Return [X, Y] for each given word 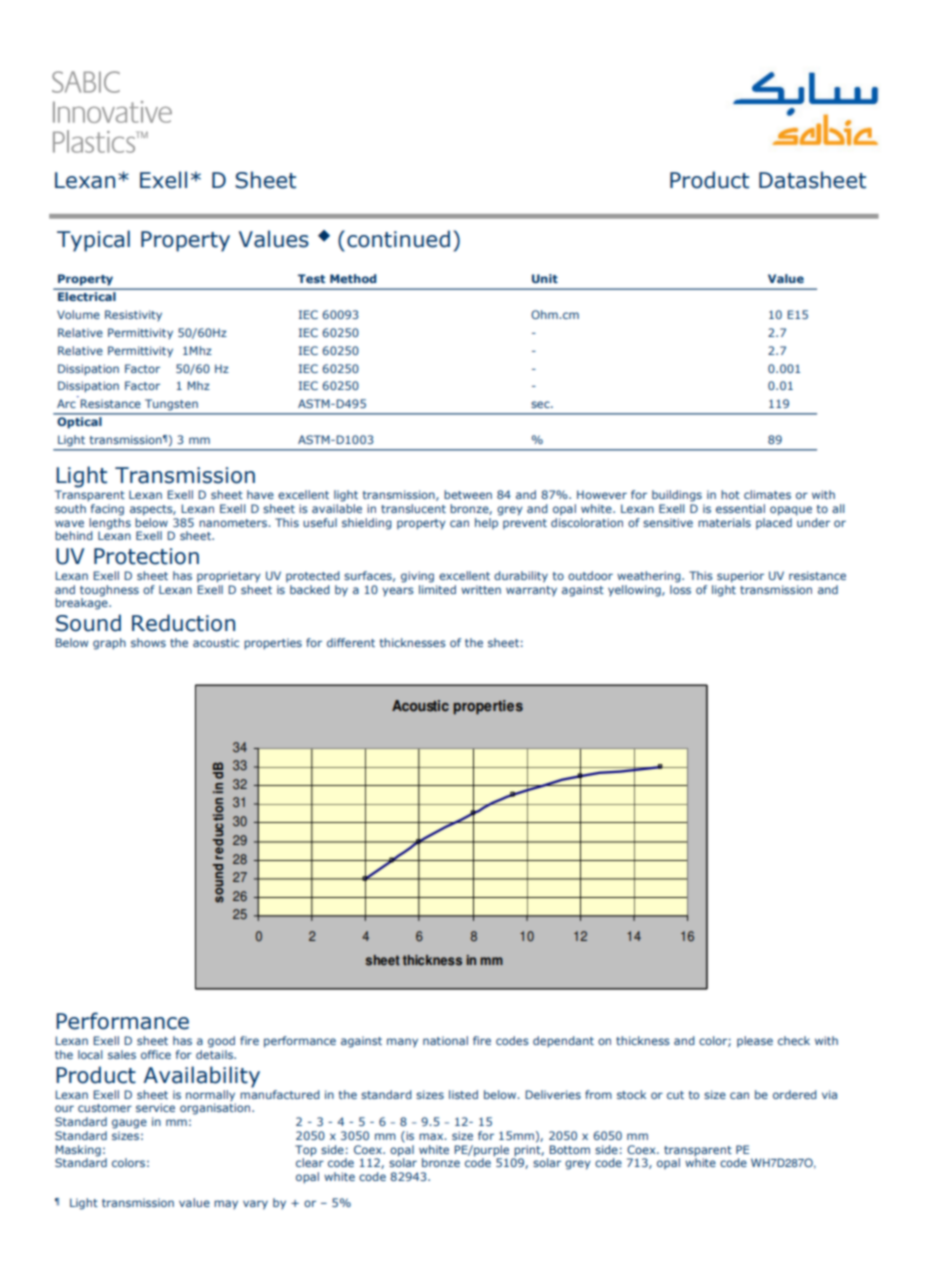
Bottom [569, 1149]
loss [680, 588]
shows [148, 642]
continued [398, 239]
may [226, 1204]
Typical [93, 241]
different [351, 642]
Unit [545, 278]
